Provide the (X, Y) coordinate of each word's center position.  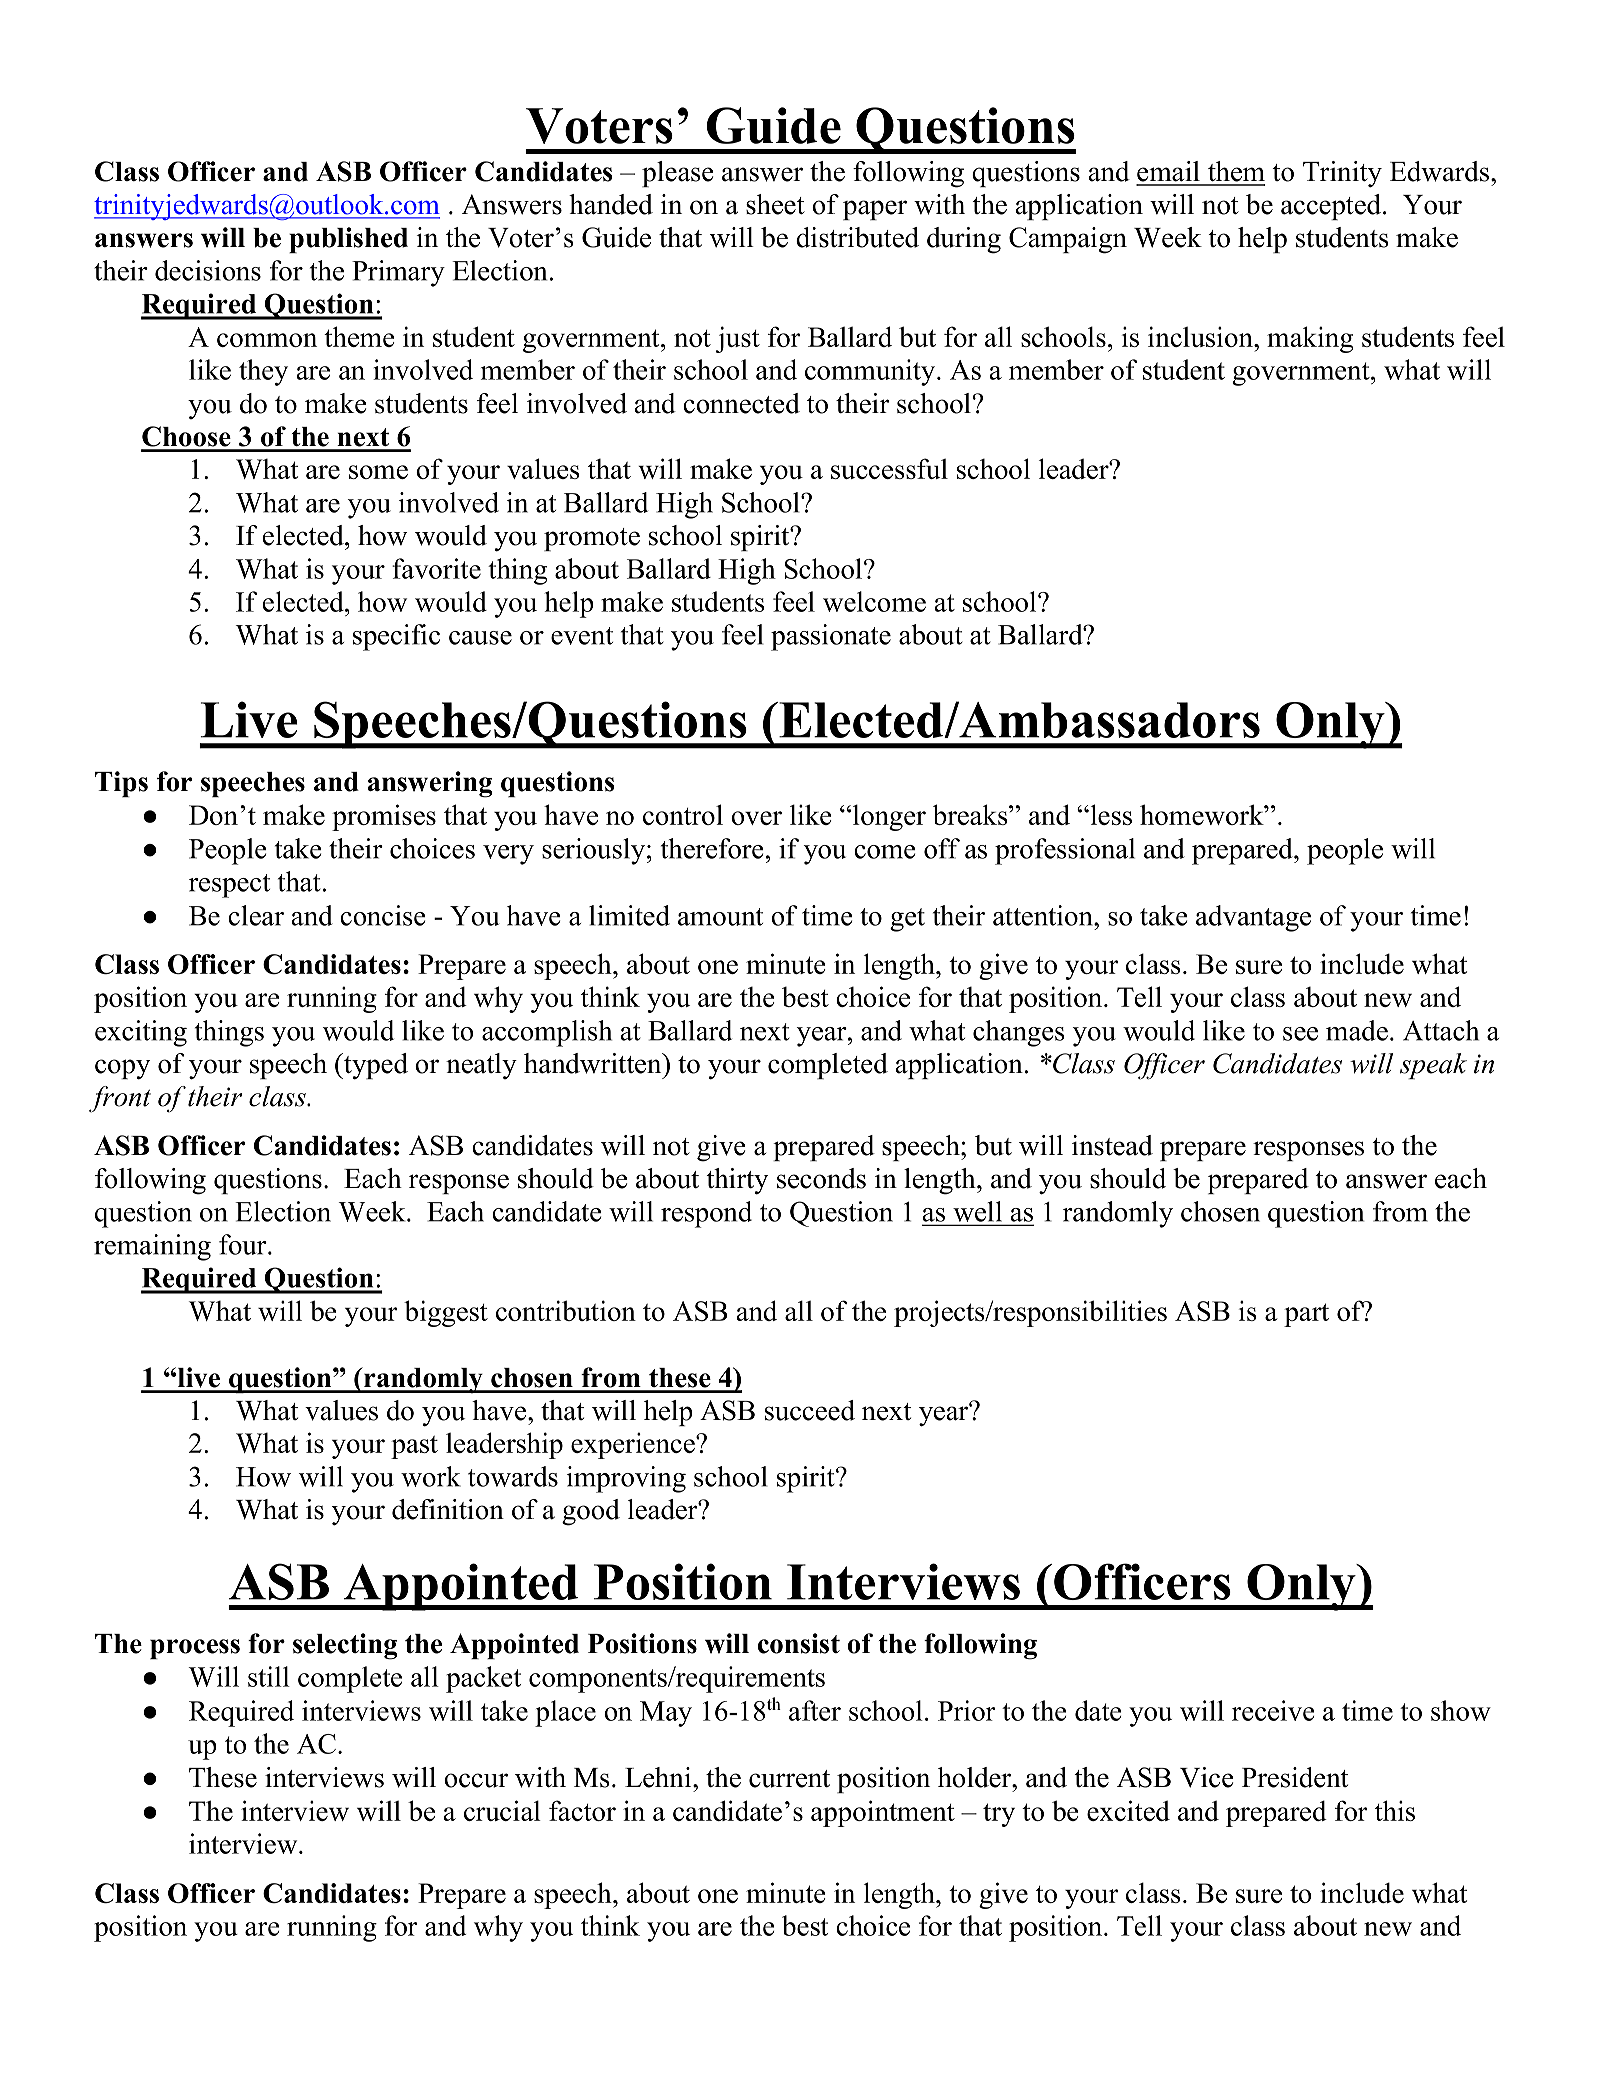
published (348, 240)
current (789, 1779)
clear (256, 915)
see (1300, 1034)
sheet (775, 204)
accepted (1332, 207)
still (269, 1676)
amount (720, 917)
